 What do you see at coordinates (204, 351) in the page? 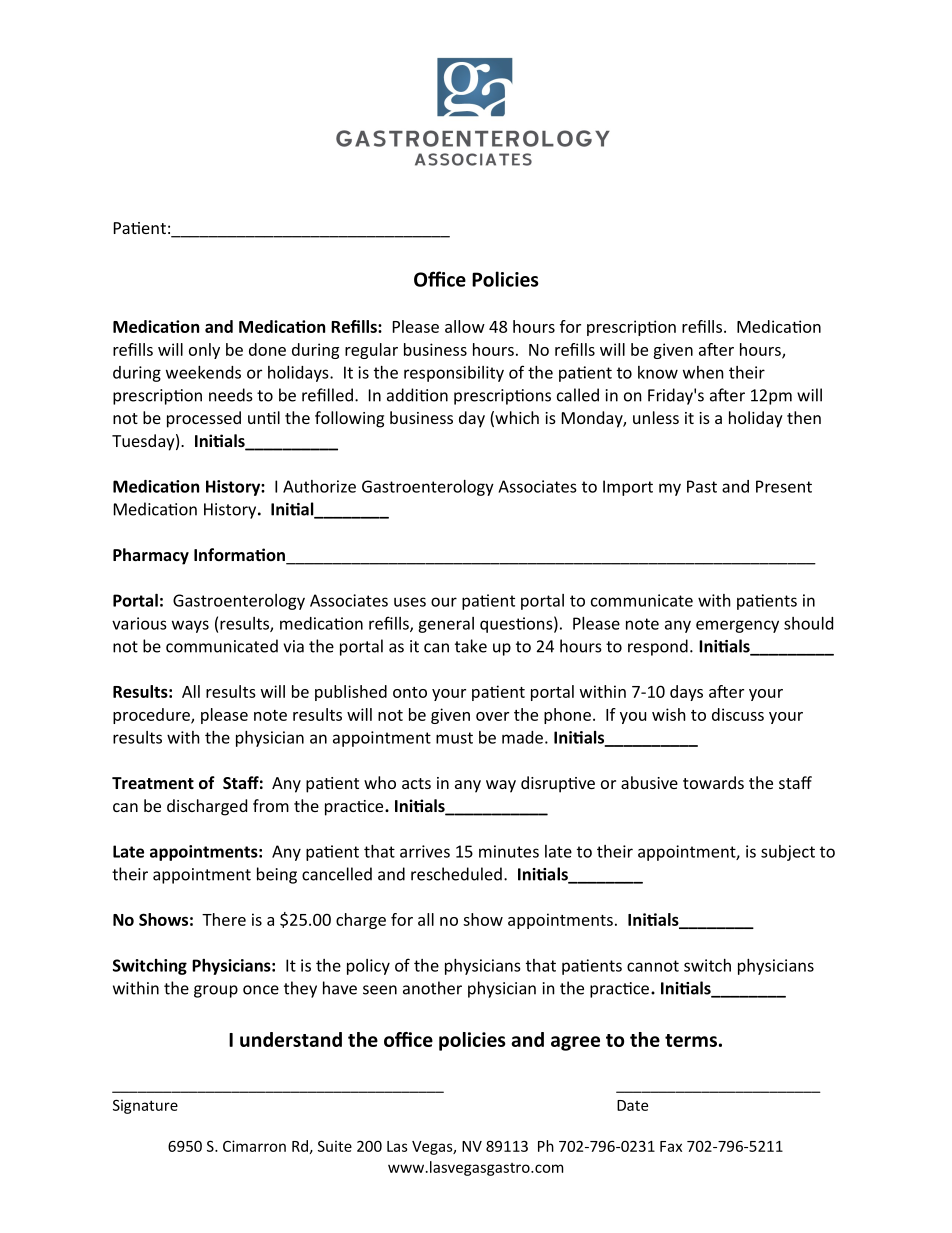
I see `only` at bounding box center [204, 351].
